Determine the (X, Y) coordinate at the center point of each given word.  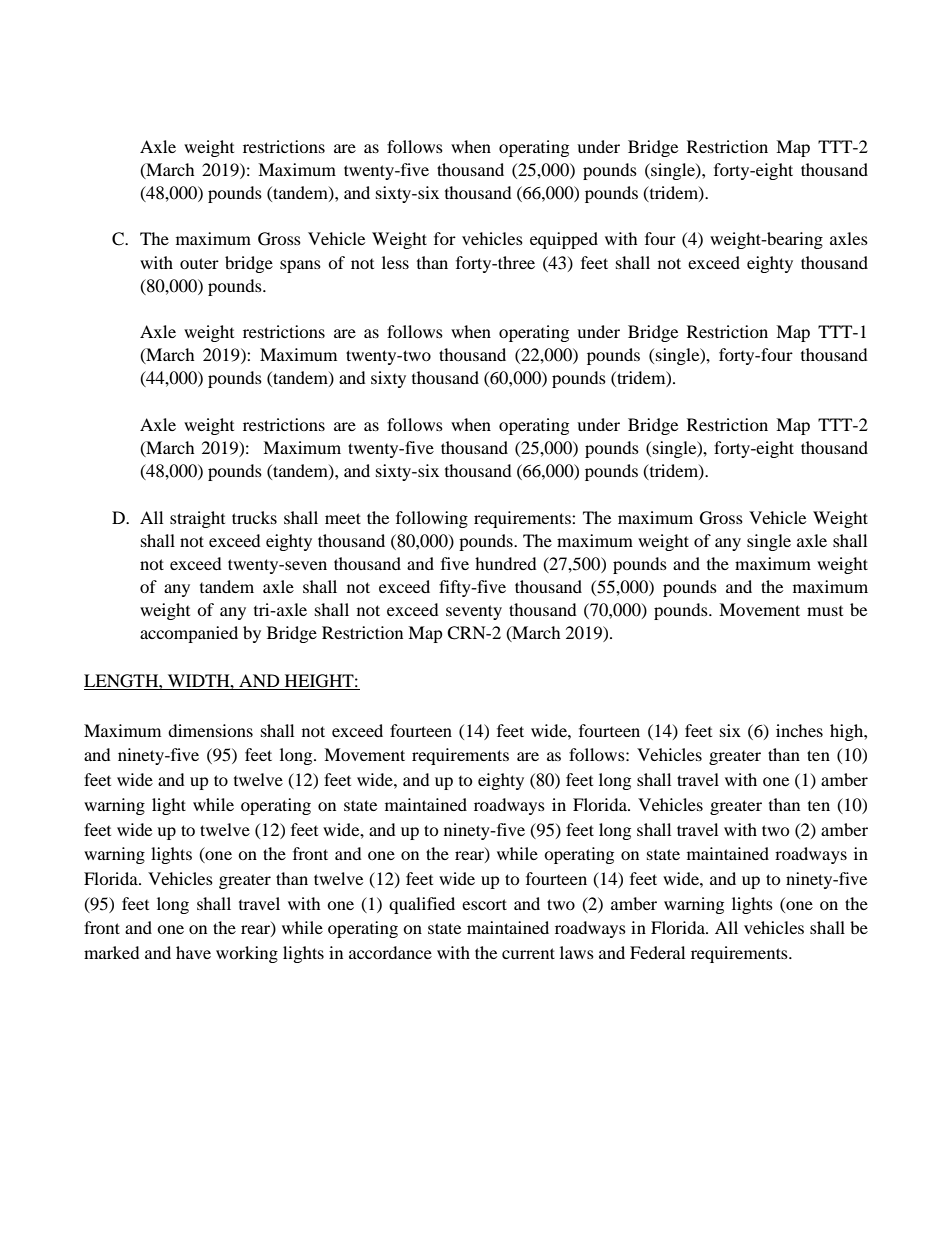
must (825, 611)
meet (343, 518)
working (247, 954)
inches (799, 730)
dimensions (210, 730)
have (193, 952)
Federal (657, 952)
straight (197, 519)
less (395, 262)
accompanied (189, 634)
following (432, 519)
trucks (254, 517)
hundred (506, 563)
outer (199, 263)
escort (484, 904)
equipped (564, 240)
